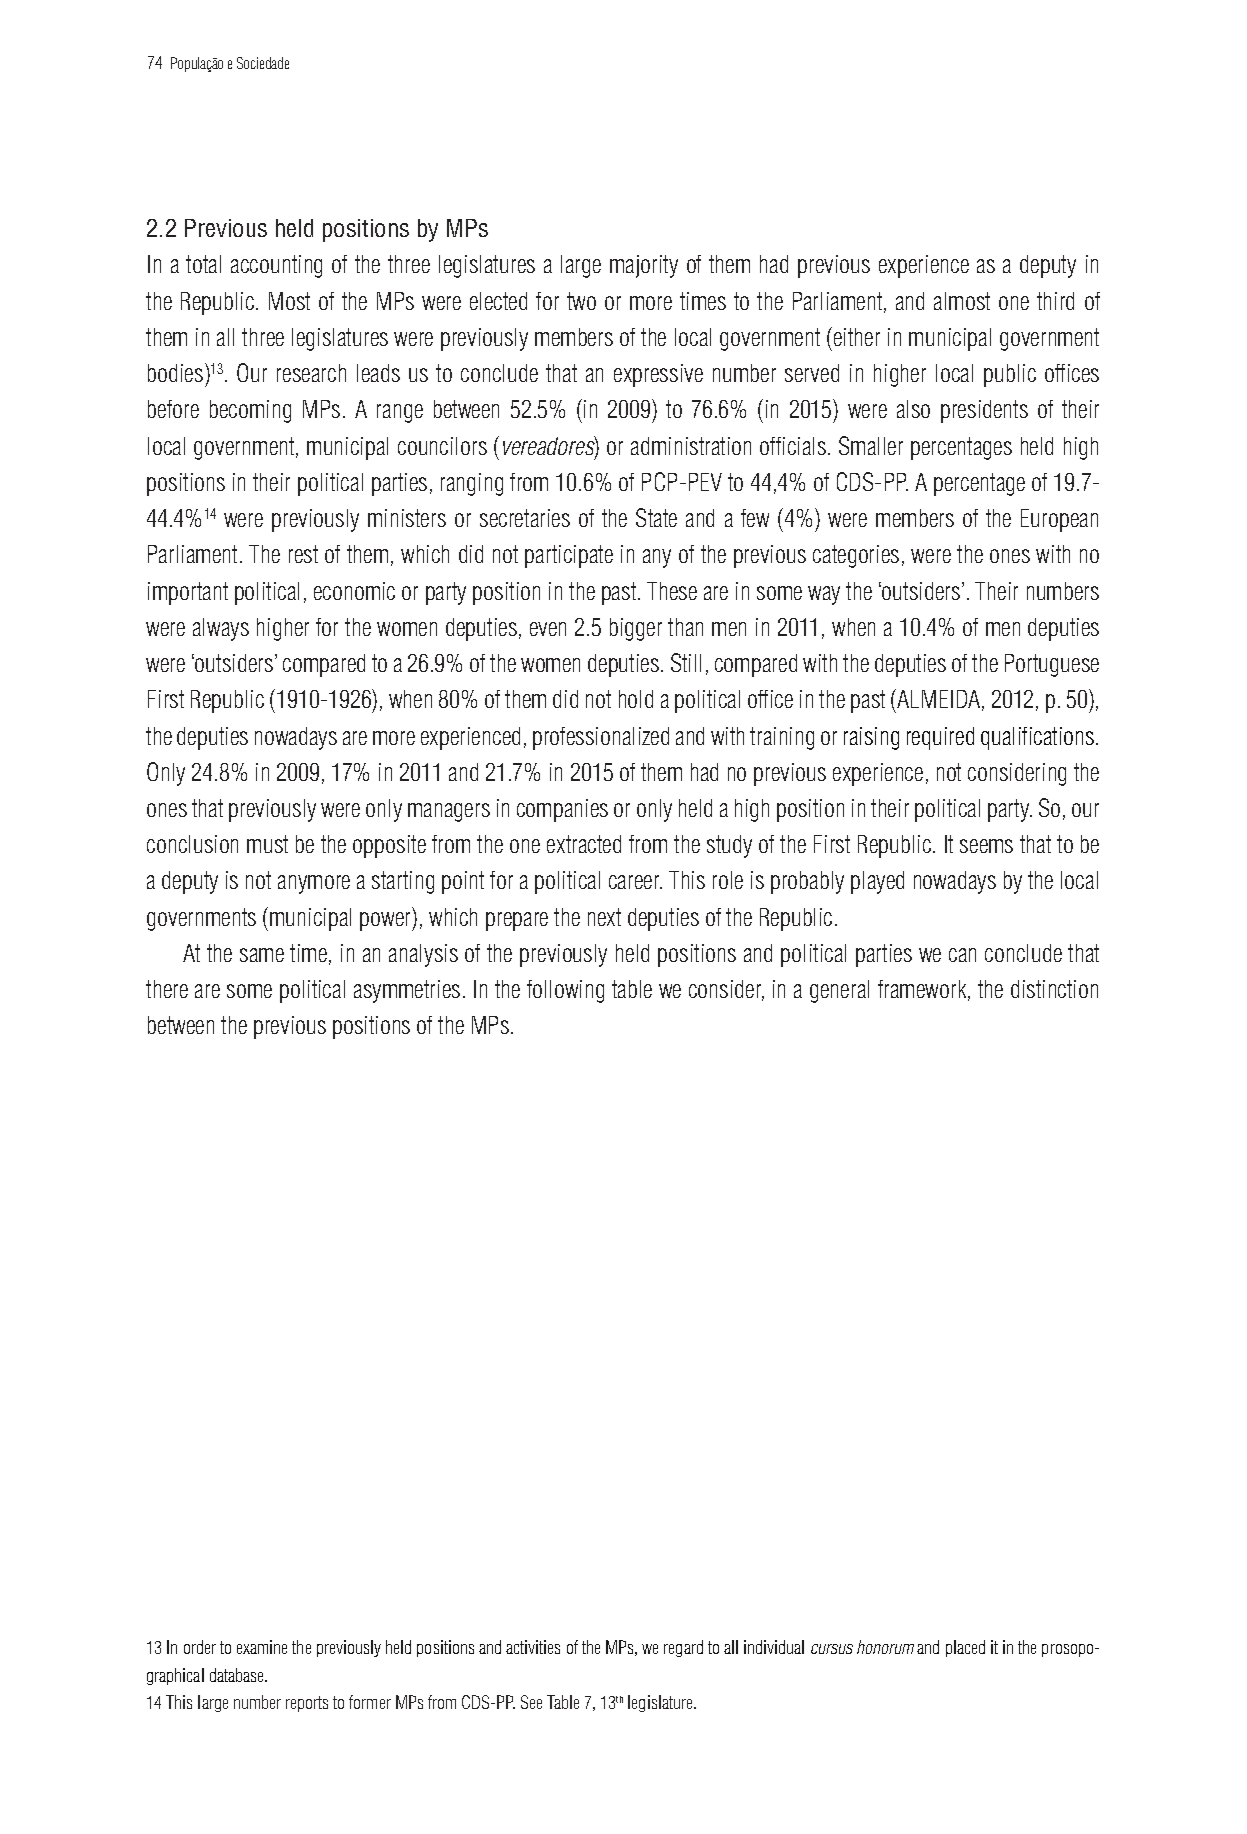 This page has height=1834, width=1247. I want to click on professionalized, so click(601, 738).
